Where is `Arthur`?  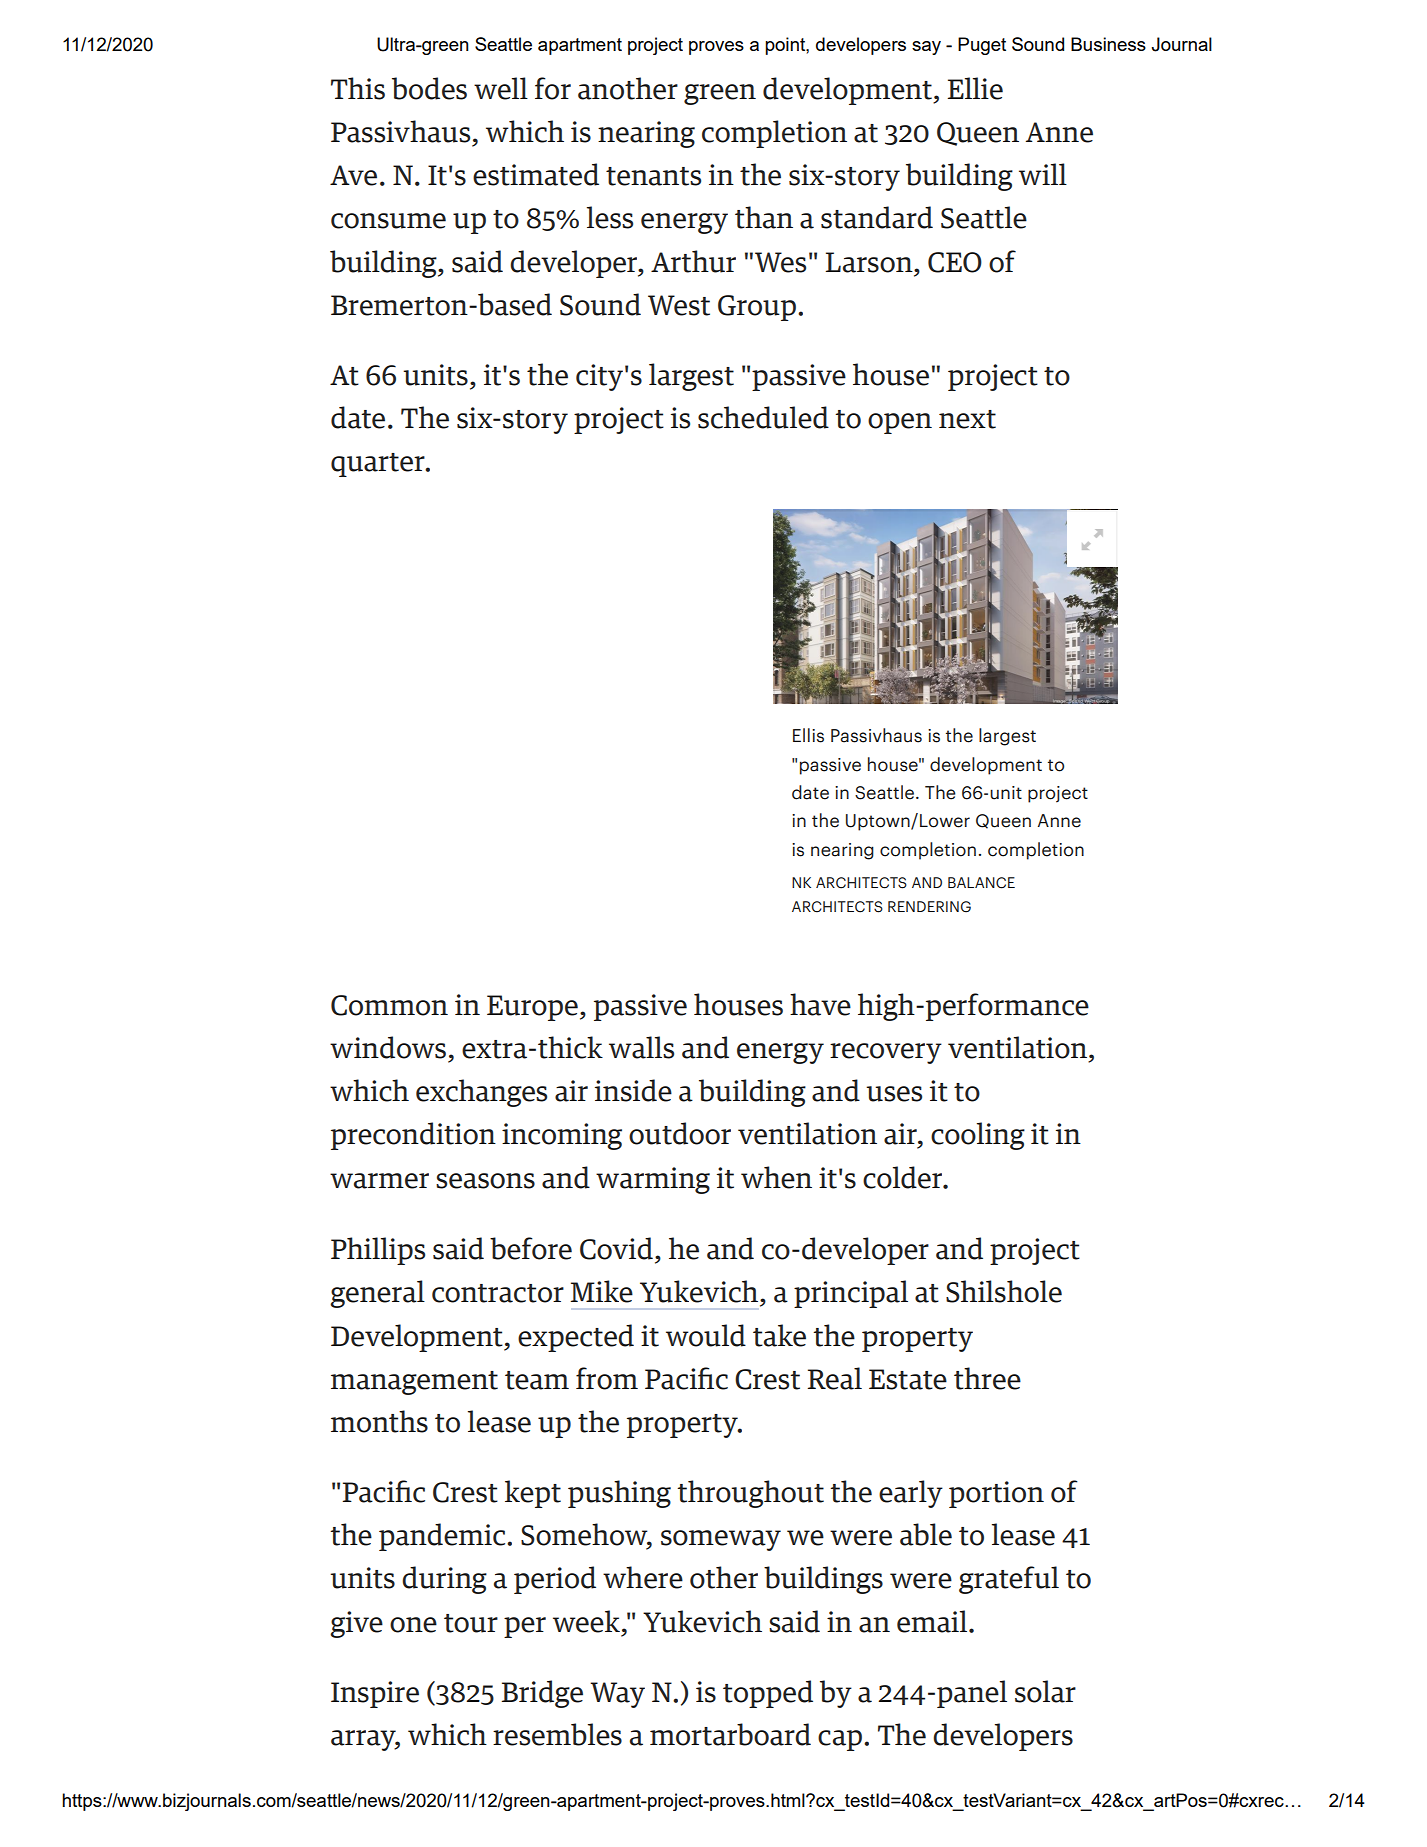
Arthur is located at coordinates (693, 261).
